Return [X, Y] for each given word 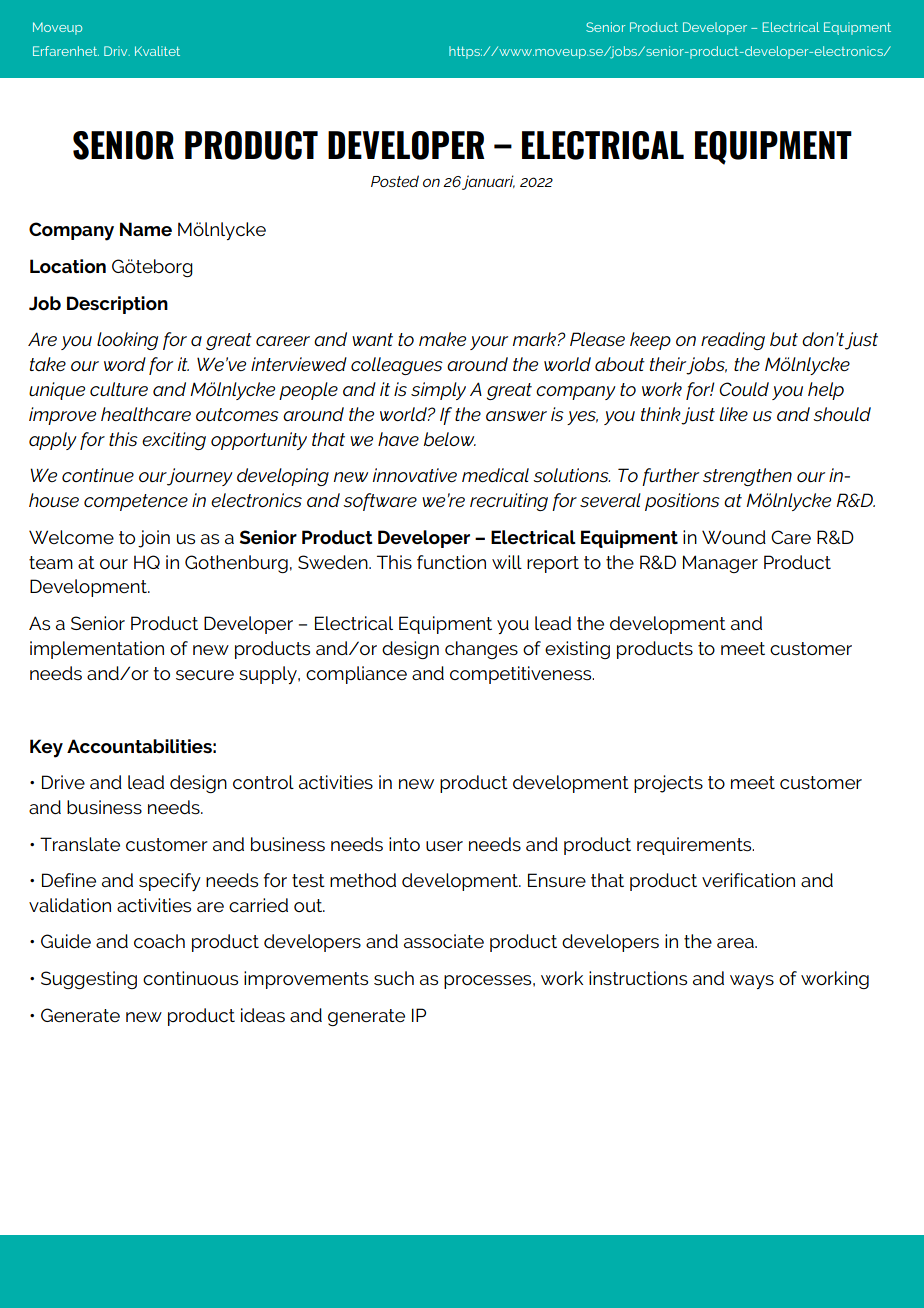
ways [752, 982]
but [784, 339]
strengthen [747, 477]
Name [146, 229]
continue [98, 475]
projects [668, 784]
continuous [190, 978]
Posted [395, 181]
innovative [415, 475]
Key [46, 748]
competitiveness [522, 675]
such [394, 978]
